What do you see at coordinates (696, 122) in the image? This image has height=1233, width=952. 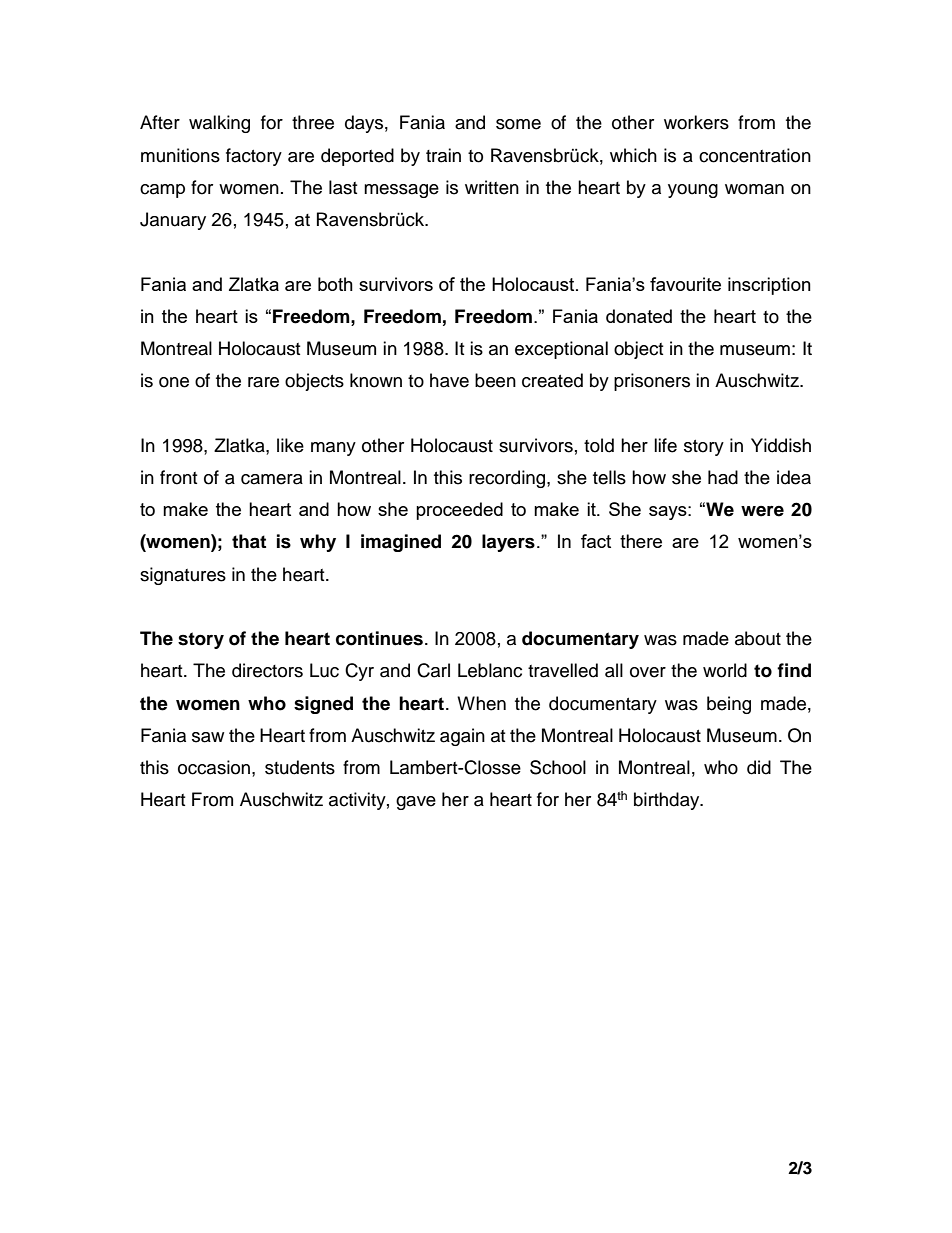 I see `workers` at bounding box center [696, 122].
